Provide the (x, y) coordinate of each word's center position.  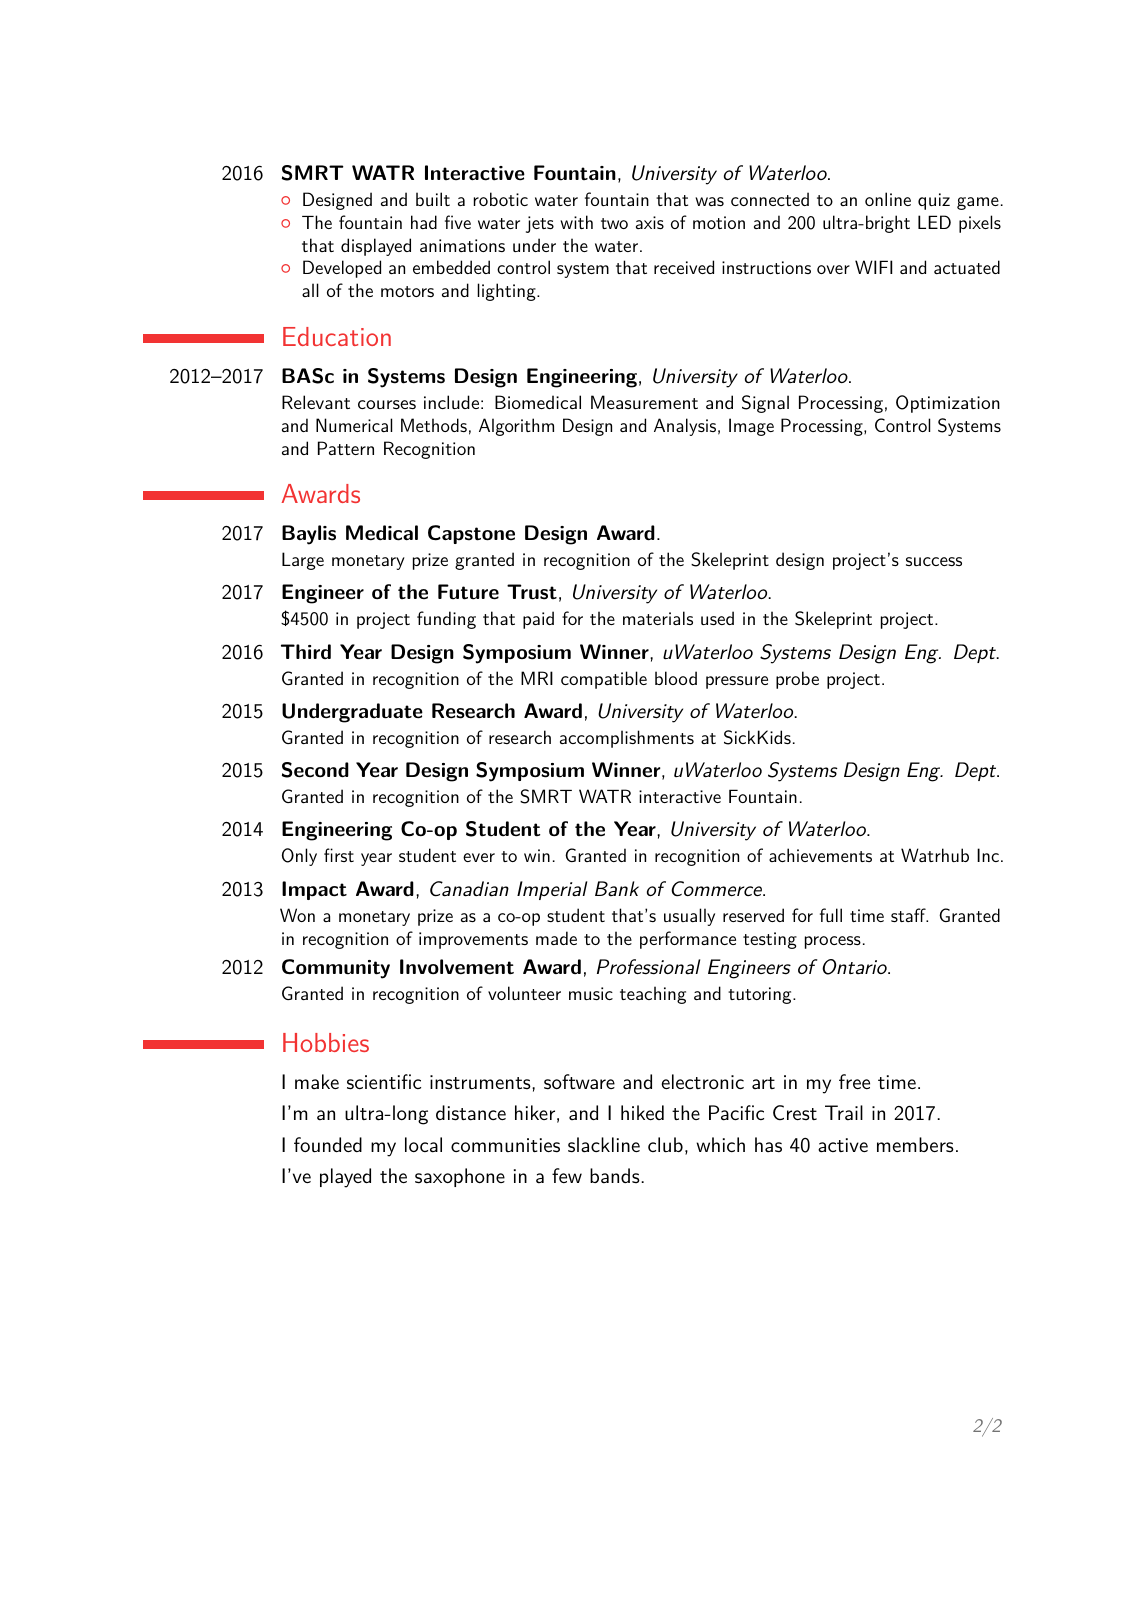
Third (306, 651)
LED (934, 222)
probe (797, 680)
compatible (604, 680)
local (423, 1145)
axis (650, 222)
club (665, 1144)
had (424, 222)
